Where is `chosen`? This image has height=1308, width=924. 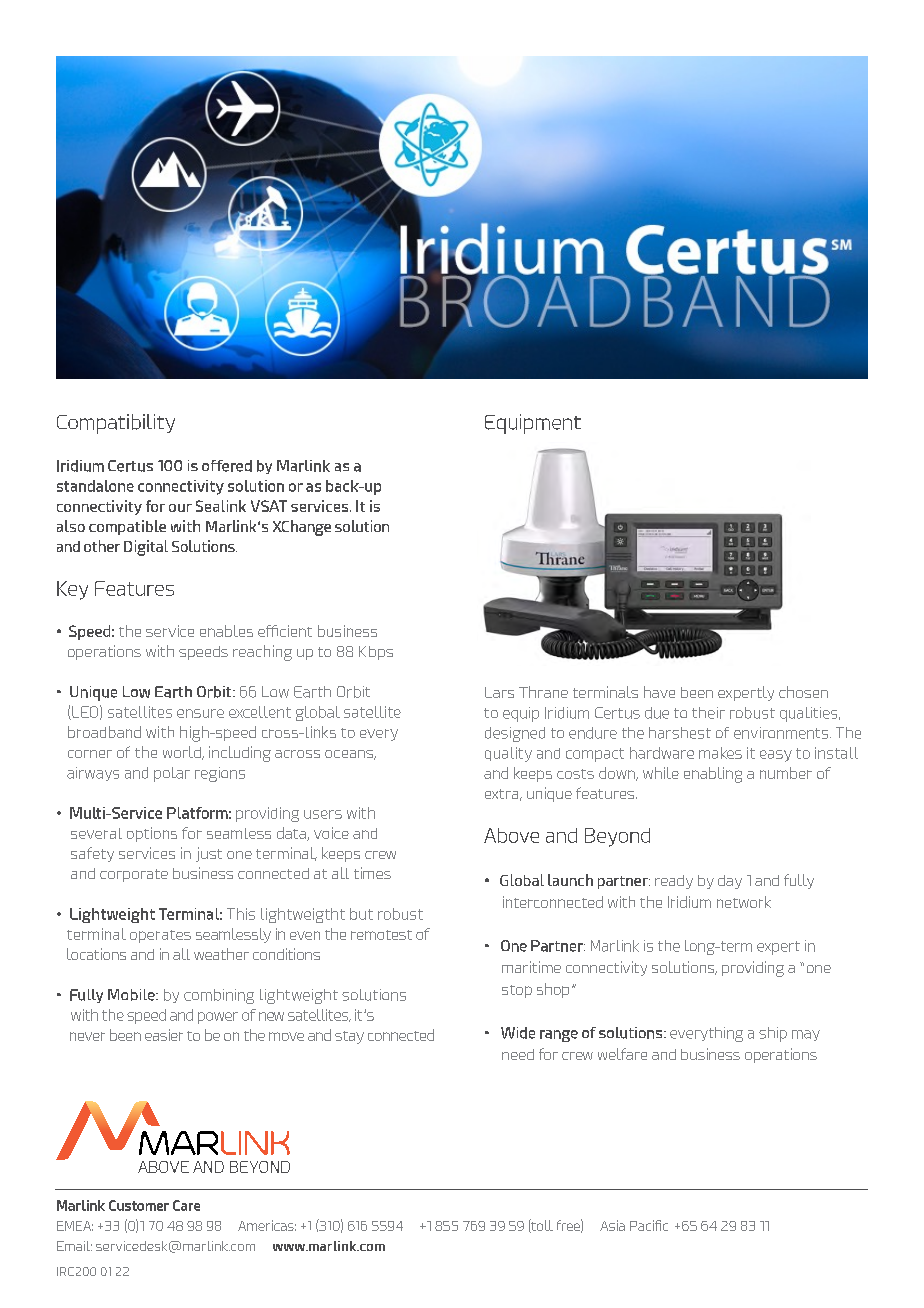
chosen is located at coordinates (803, 692).
